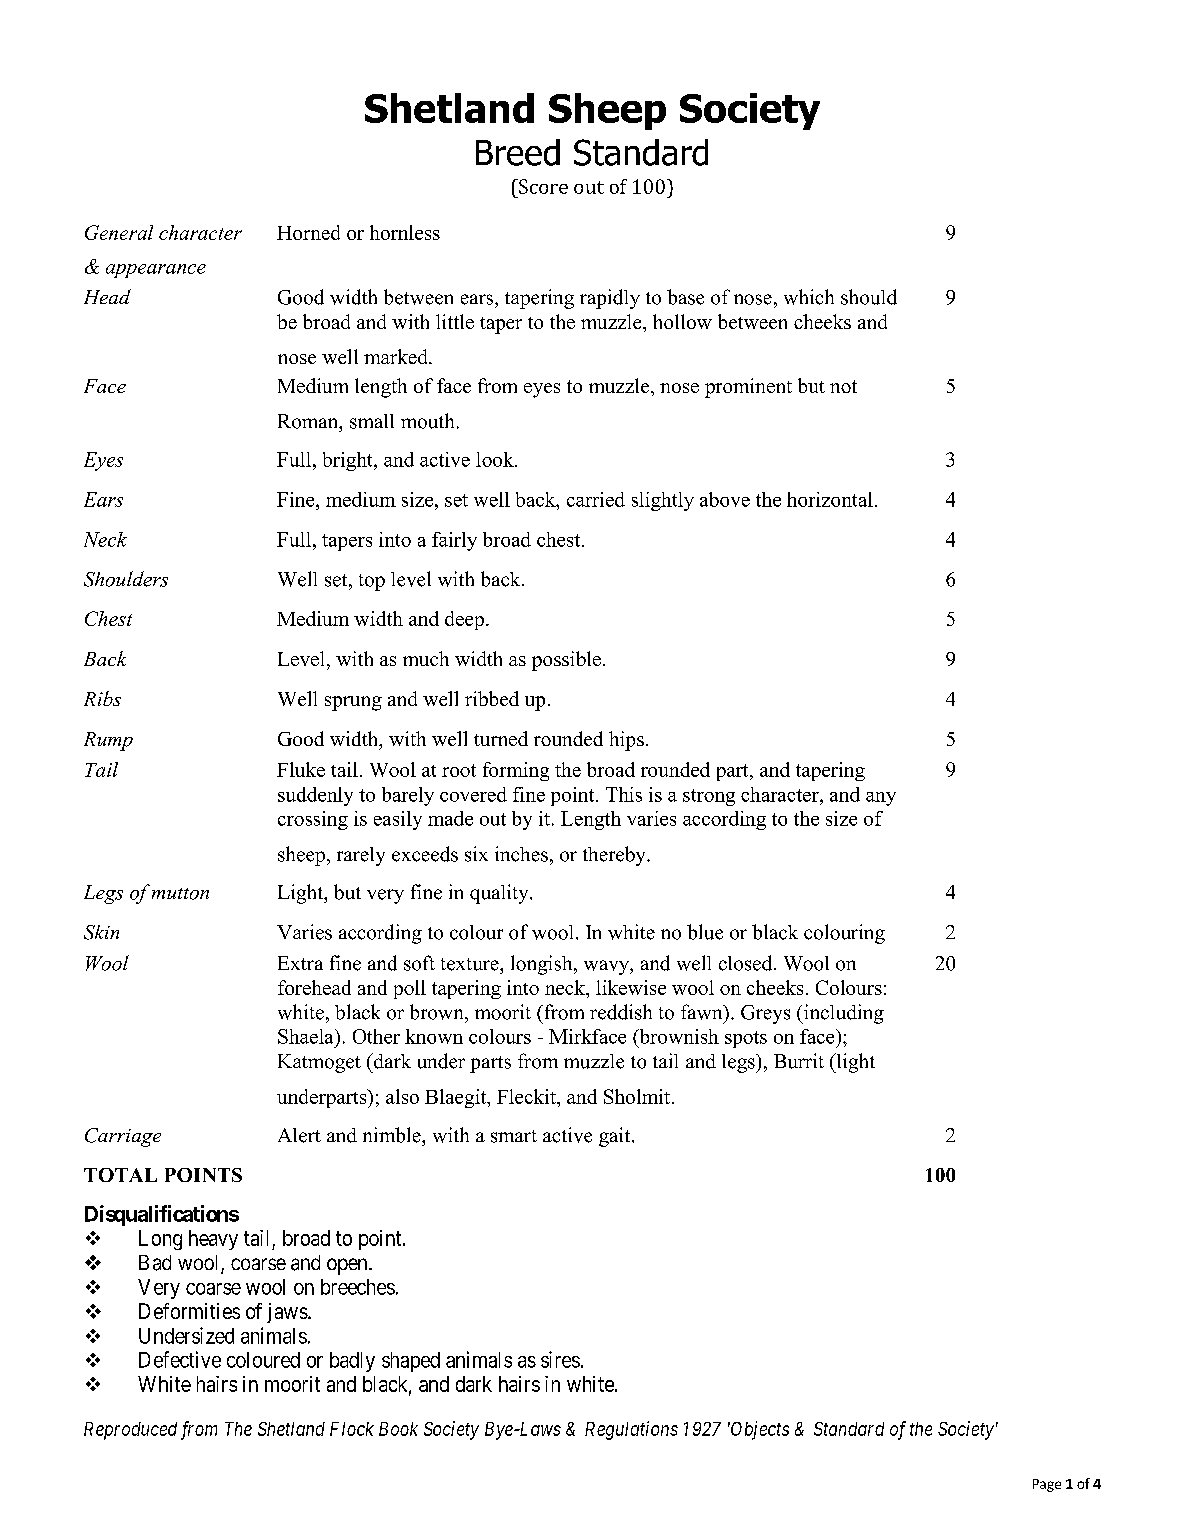 Image resolution: width=1184 pixels, height=1533 pixels. What do you see at coordinates (130, 1431) in the page?
I see `Reproduced` at bounding box center [130, 1431].
